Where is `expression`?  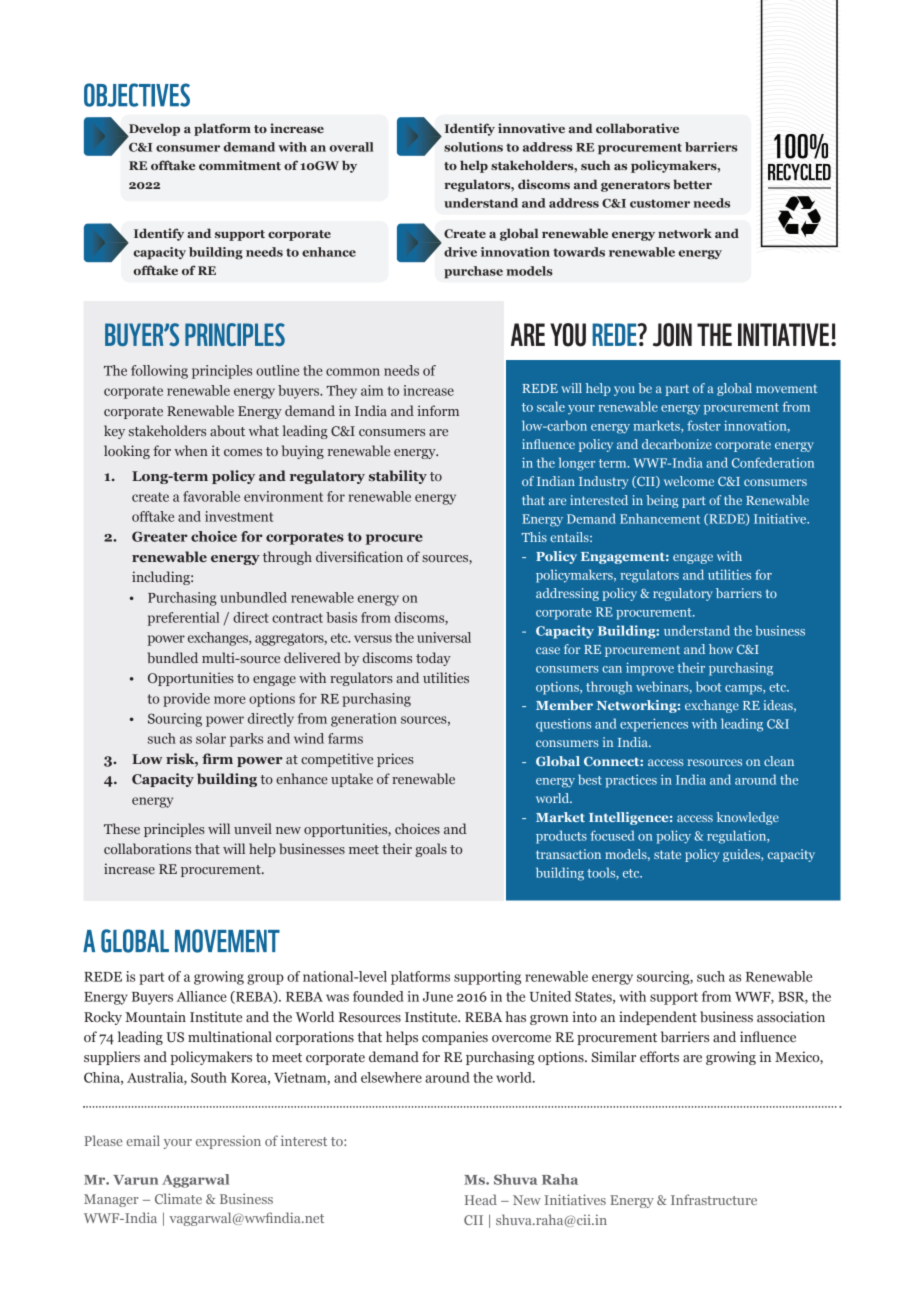
expression is located at coordinates (228, 1142).
